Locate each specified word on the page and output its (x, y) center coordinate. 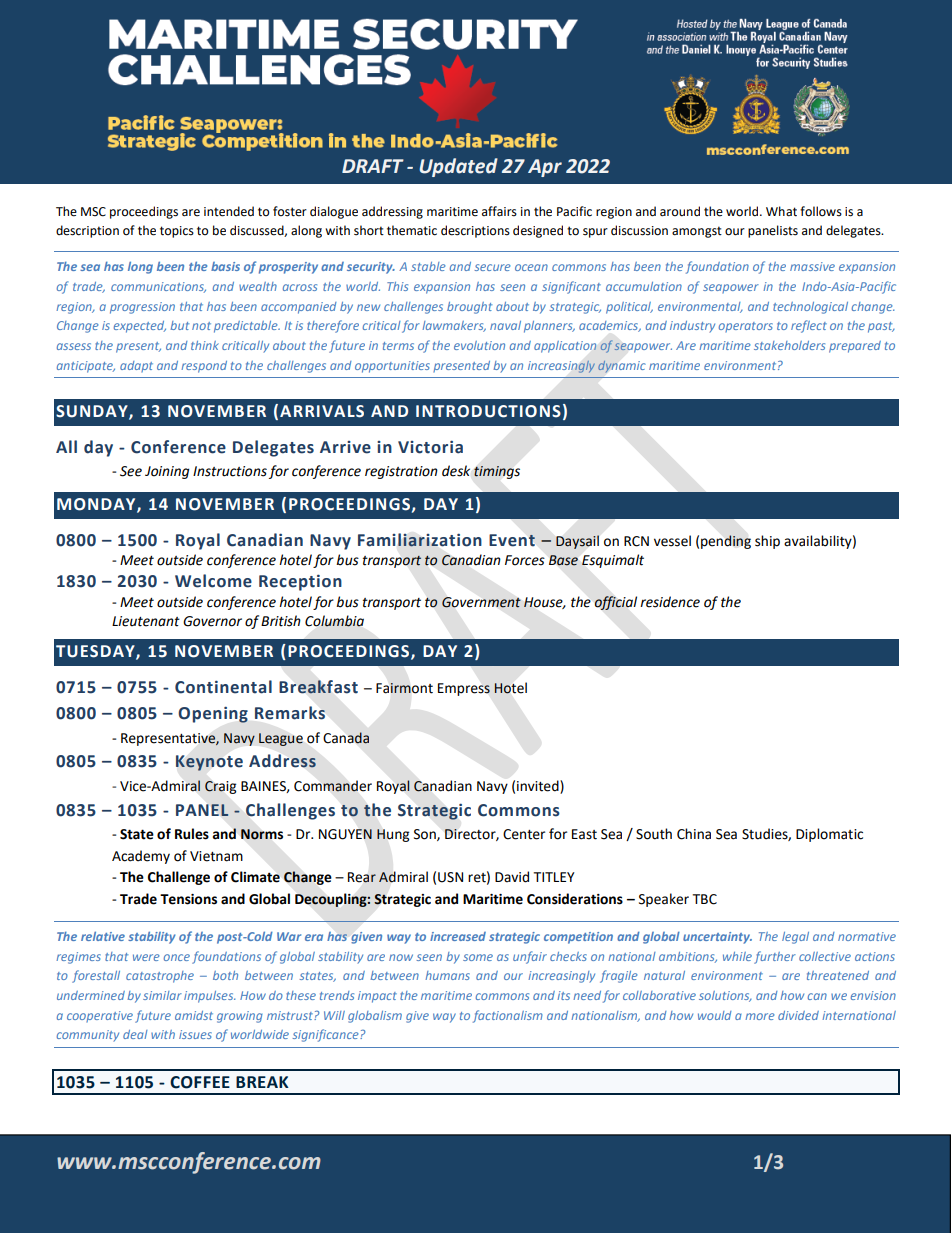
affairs (499, 211)
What (781, 211)
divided (798, 1015)
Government (481, 602)
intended (229, 211)
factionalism (508, 1016)
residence (670, 602)
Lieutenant (146, 621)
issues (195, 1034)
